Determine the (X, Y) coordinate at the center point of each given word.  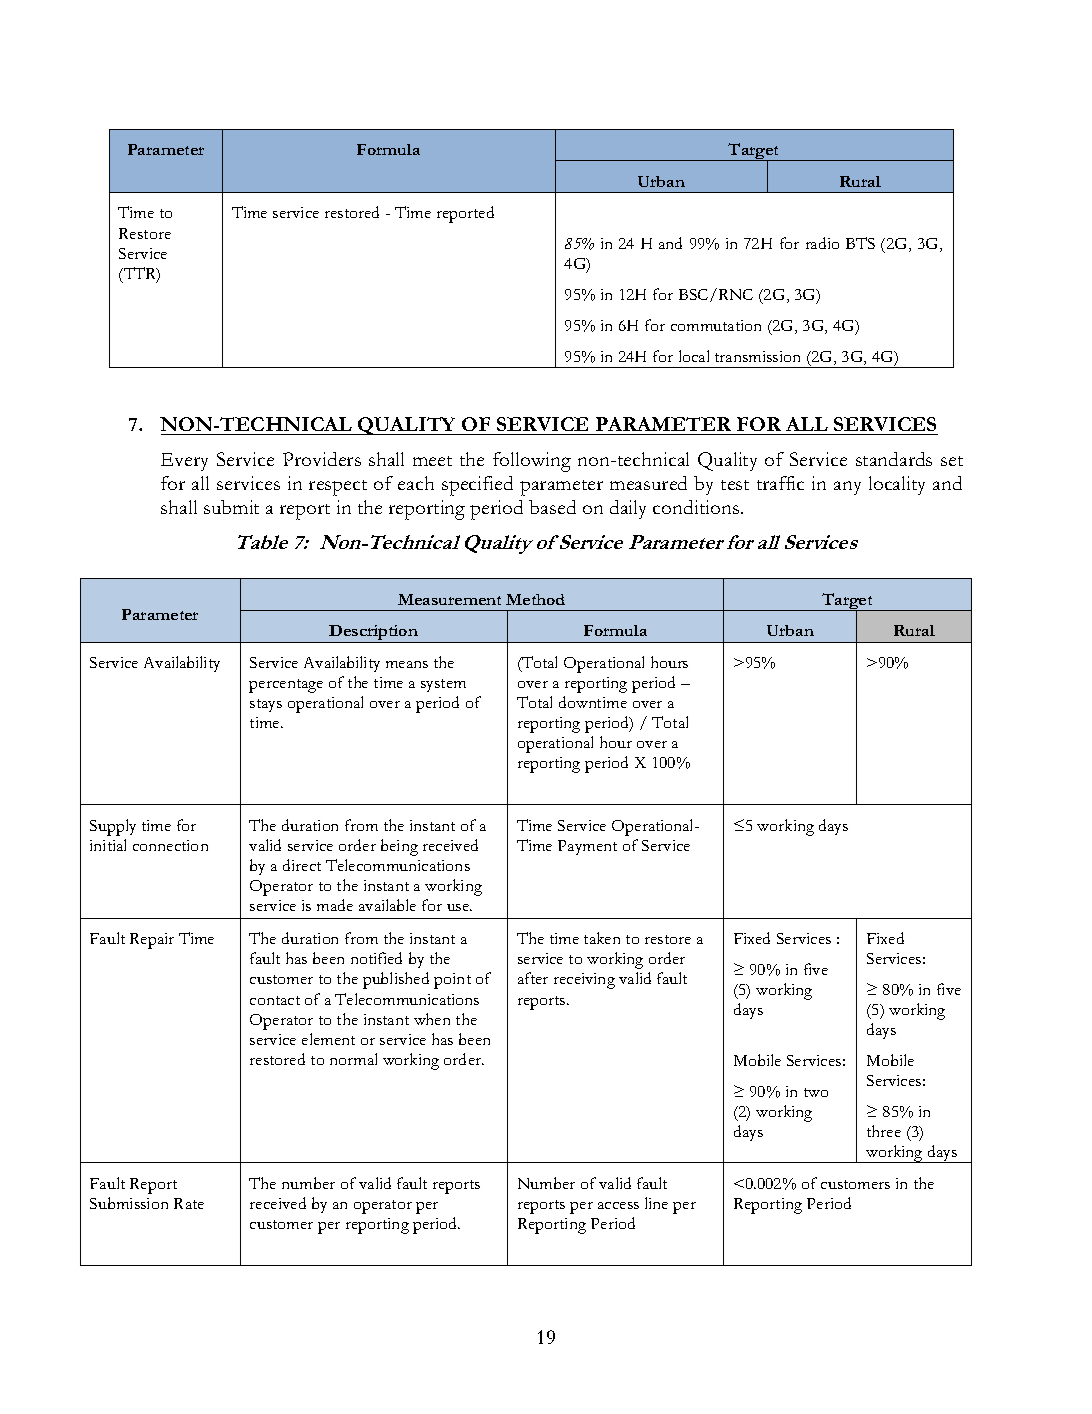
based (552, 507)
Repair (152, 941)
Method (535, 599)
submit (231, 507)
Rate (189, 1203)
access (618, 1205)
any (847, 488)
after (533, 978)
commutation (716, 325)
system (443, 685)
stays (266, 705)
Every (184, 462)
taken (602, 938)
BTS (860, 243)
